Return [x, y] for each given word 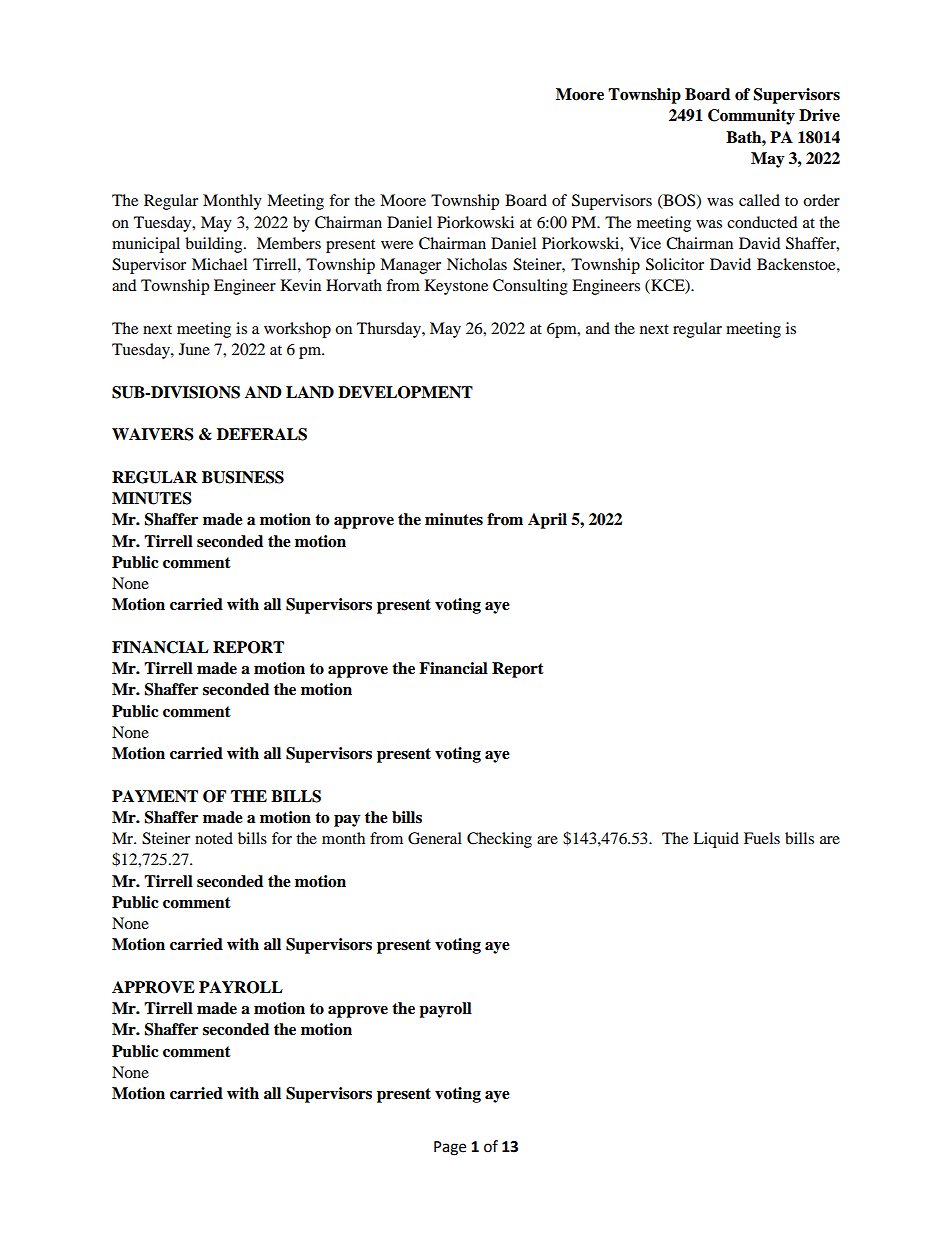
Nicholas [477, 264]
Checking [499, 840]
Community [751, 117]
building [215, 245]
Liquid [716, 840]
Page [450, 1148]
